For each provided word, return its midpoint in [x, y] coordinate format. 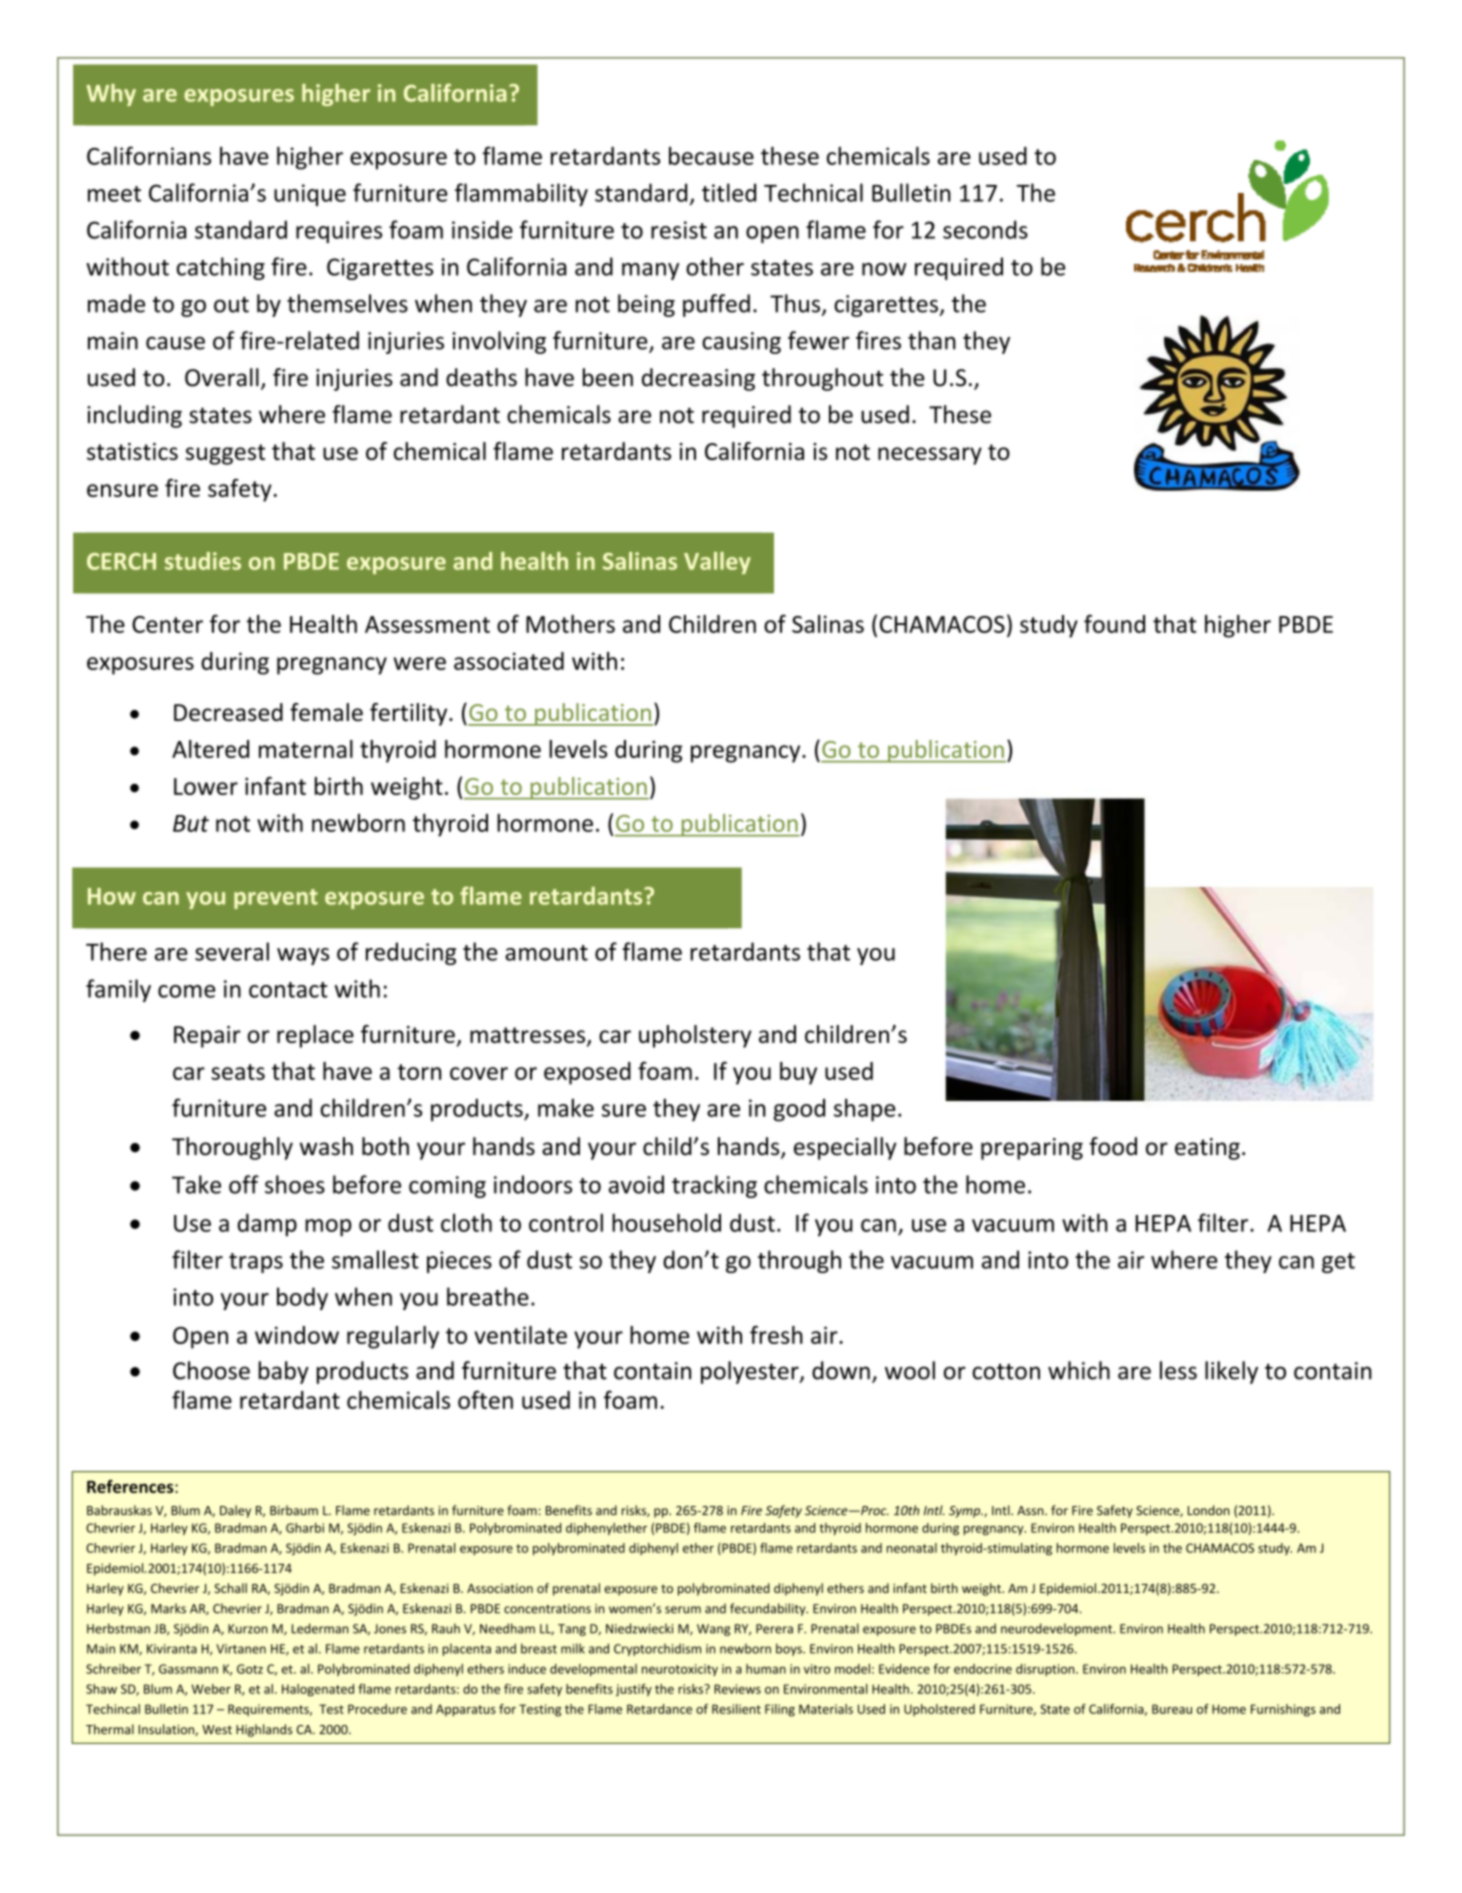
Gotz [250, 1669]
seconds [985, 229]
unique [310, 195]
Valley [717, 563]
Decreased [228, 712]
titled [729, 192]
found [1114, 623]
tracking [714, 1186]
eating [1207, 1149]
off [244, 1184]
